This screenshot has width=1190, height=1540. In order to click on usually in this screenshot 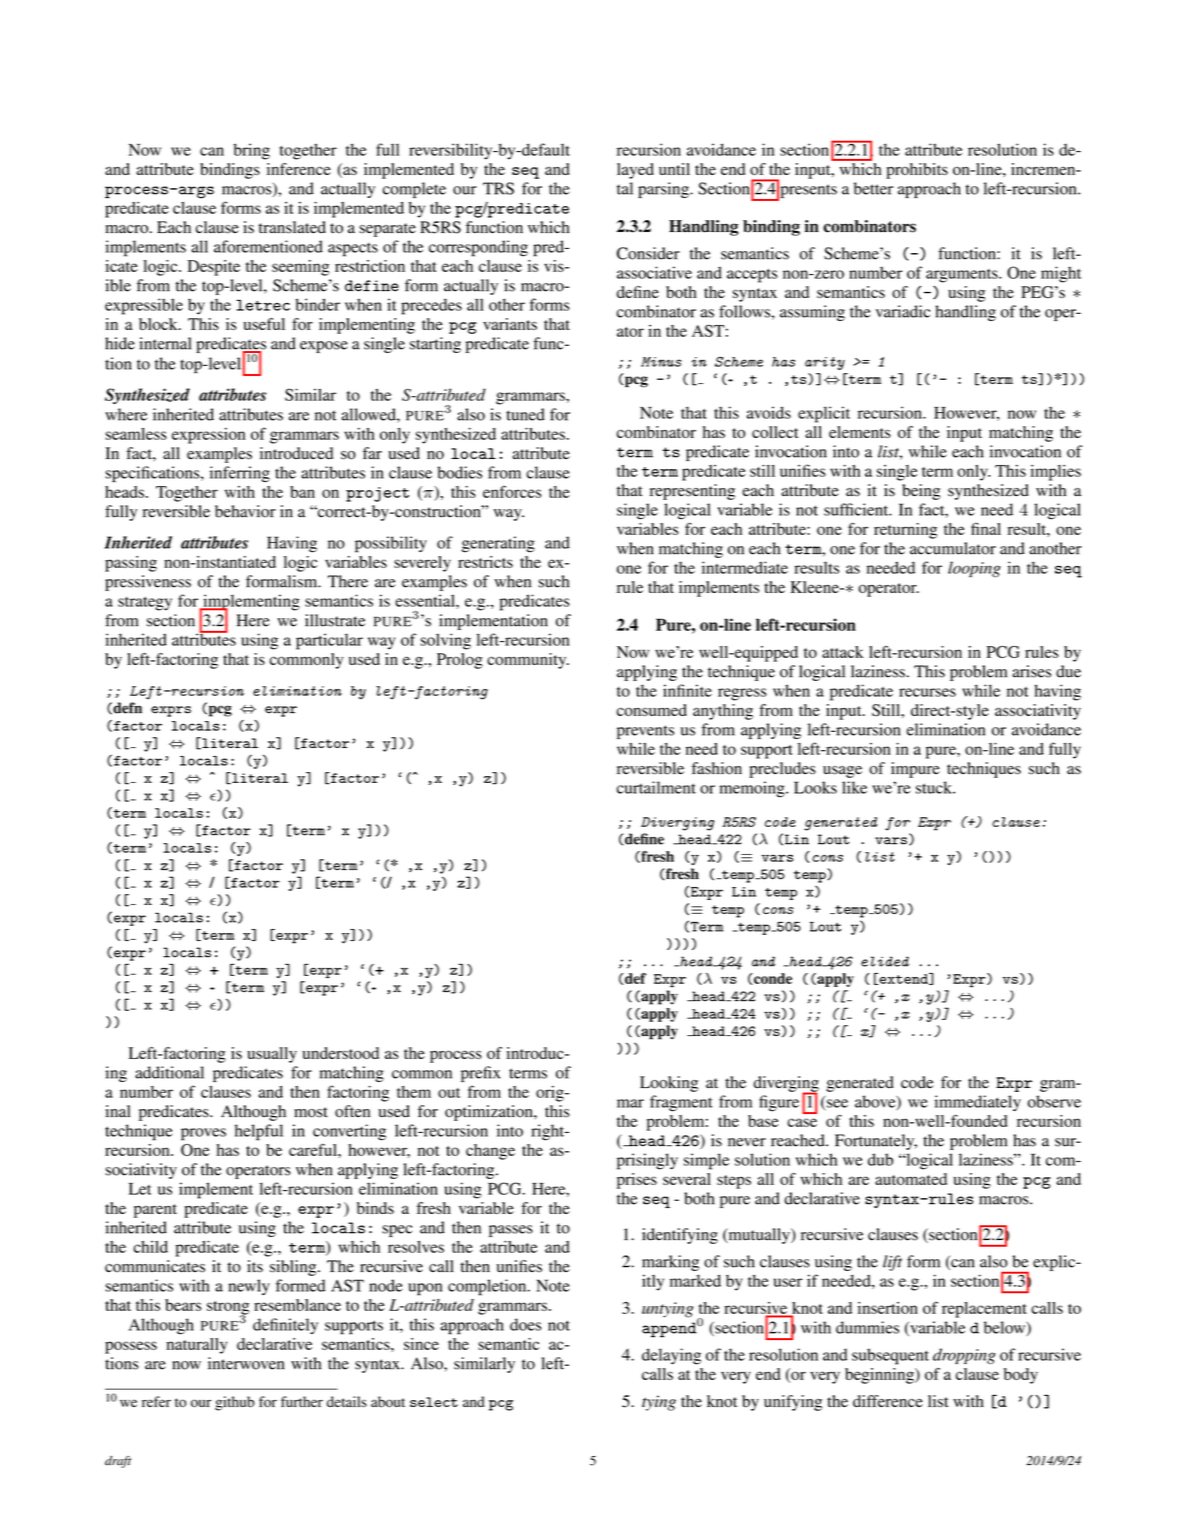, I will do `click(272, 1055)`.
